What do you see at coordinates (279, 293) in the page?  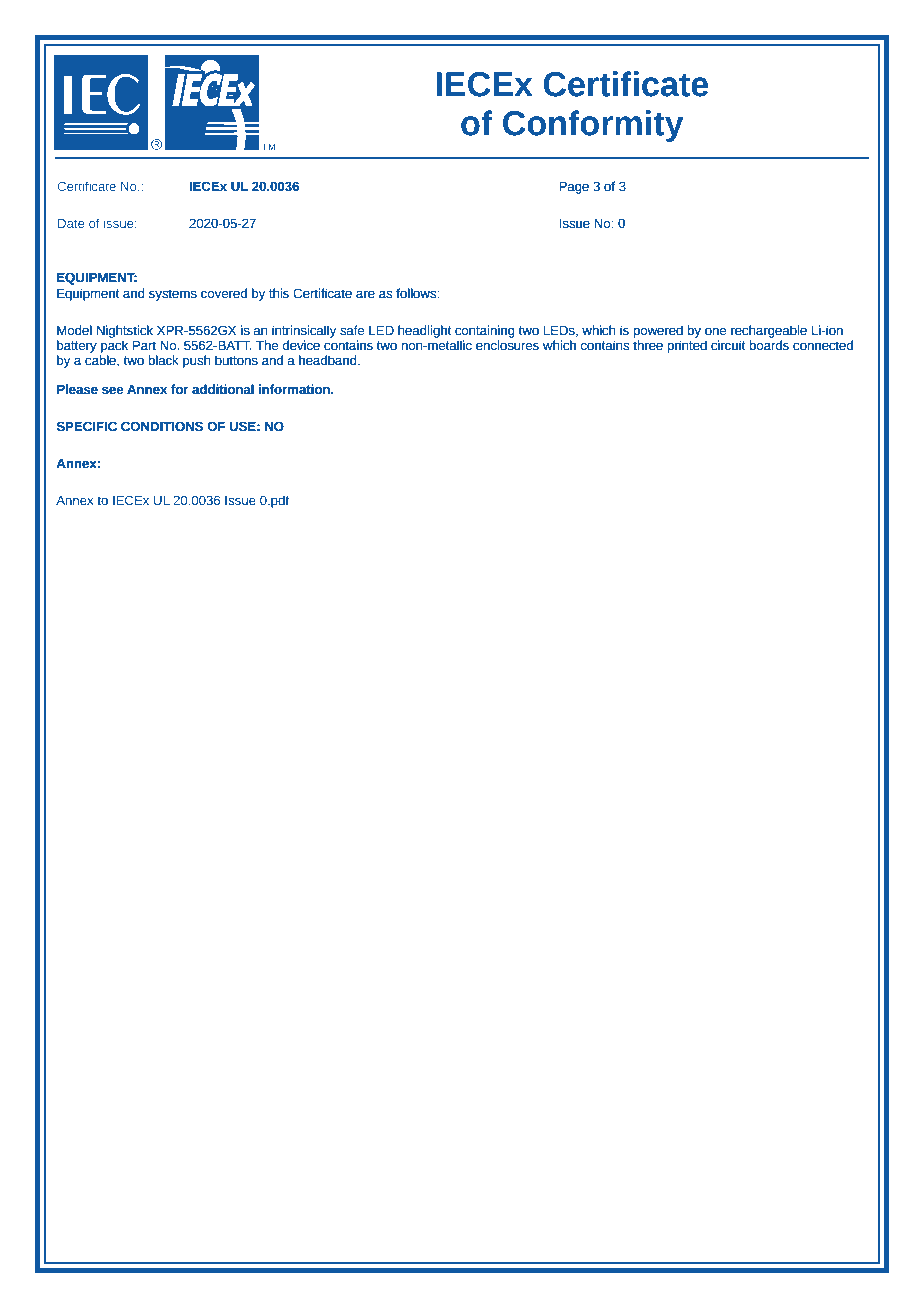 I see `this` at bounding box center [279, 293].
